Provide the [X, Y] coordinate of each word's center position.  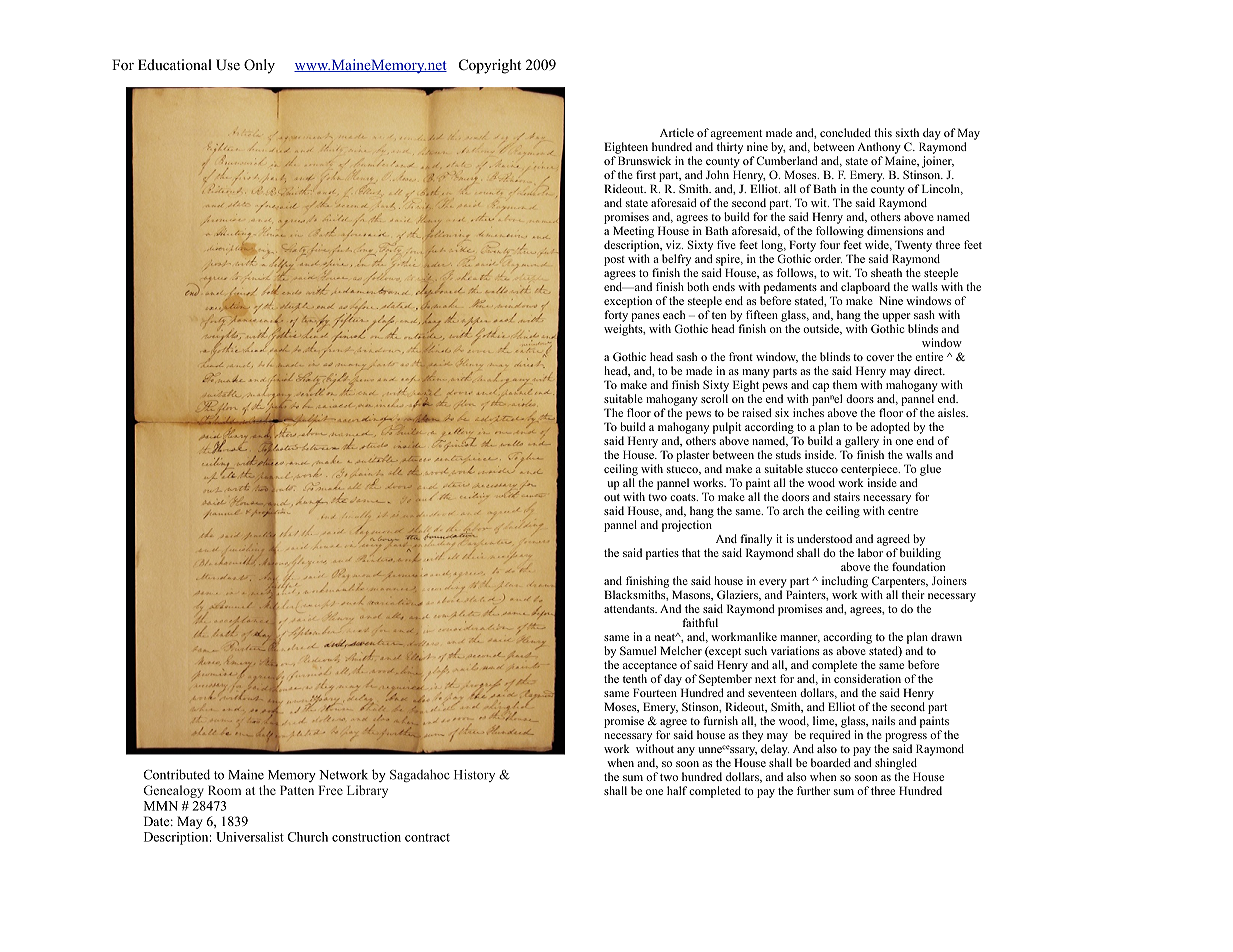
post [614, 261]
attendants [630, 608]
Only [259, 66]
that [691, 552]
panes [645, 317]
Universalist [250, 837]
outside [822, 329]
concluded [845, 132]
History [474, 775]
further [813, 790]
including [845, 582]
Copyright [490, 66]
